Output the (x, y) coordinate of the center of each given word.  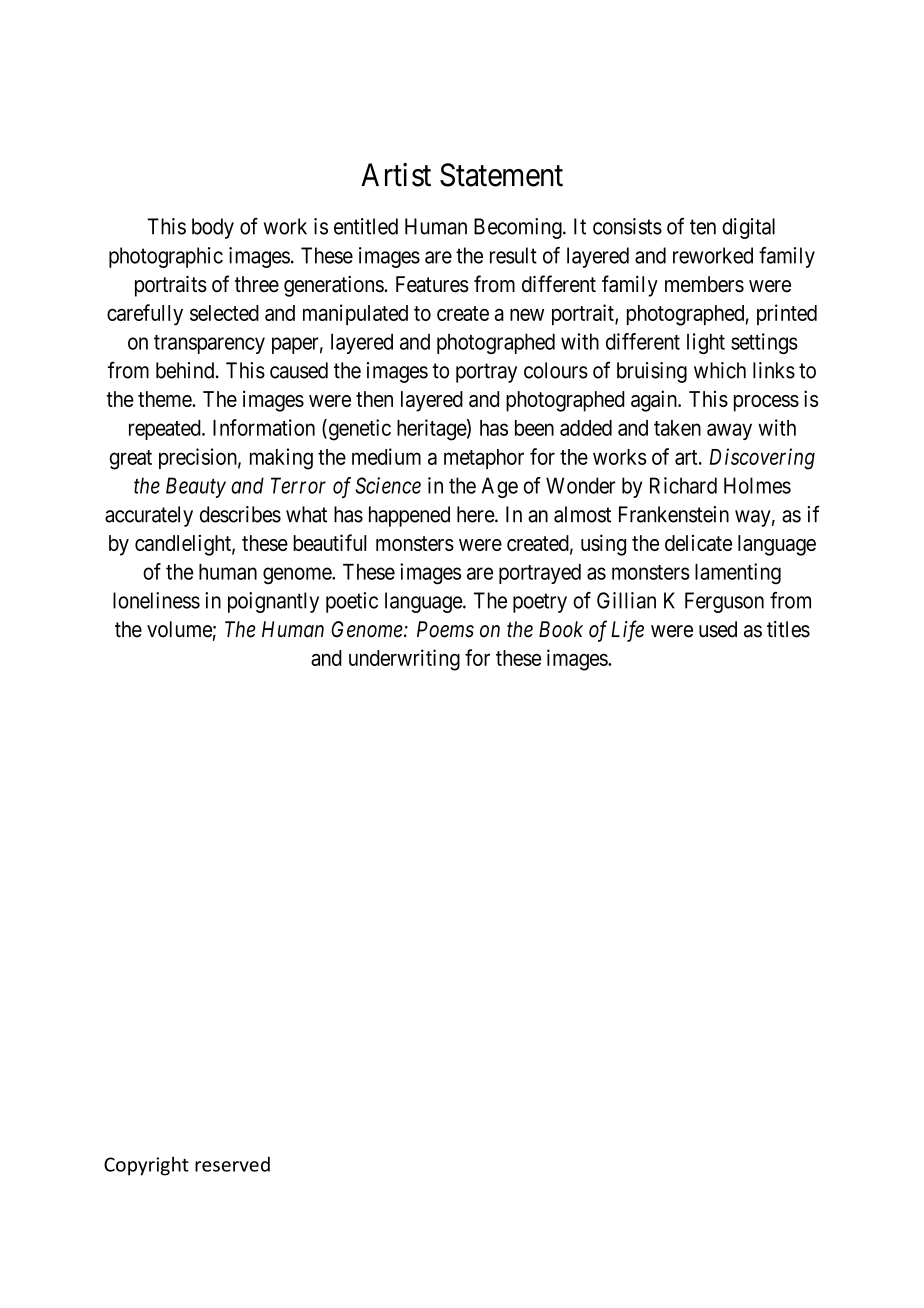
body (213, 228)
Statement (501, 175)
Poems (445, 629)
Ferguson (724, 602)
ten (703, 227)
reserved (232, 1164)
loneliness (156, 600)
